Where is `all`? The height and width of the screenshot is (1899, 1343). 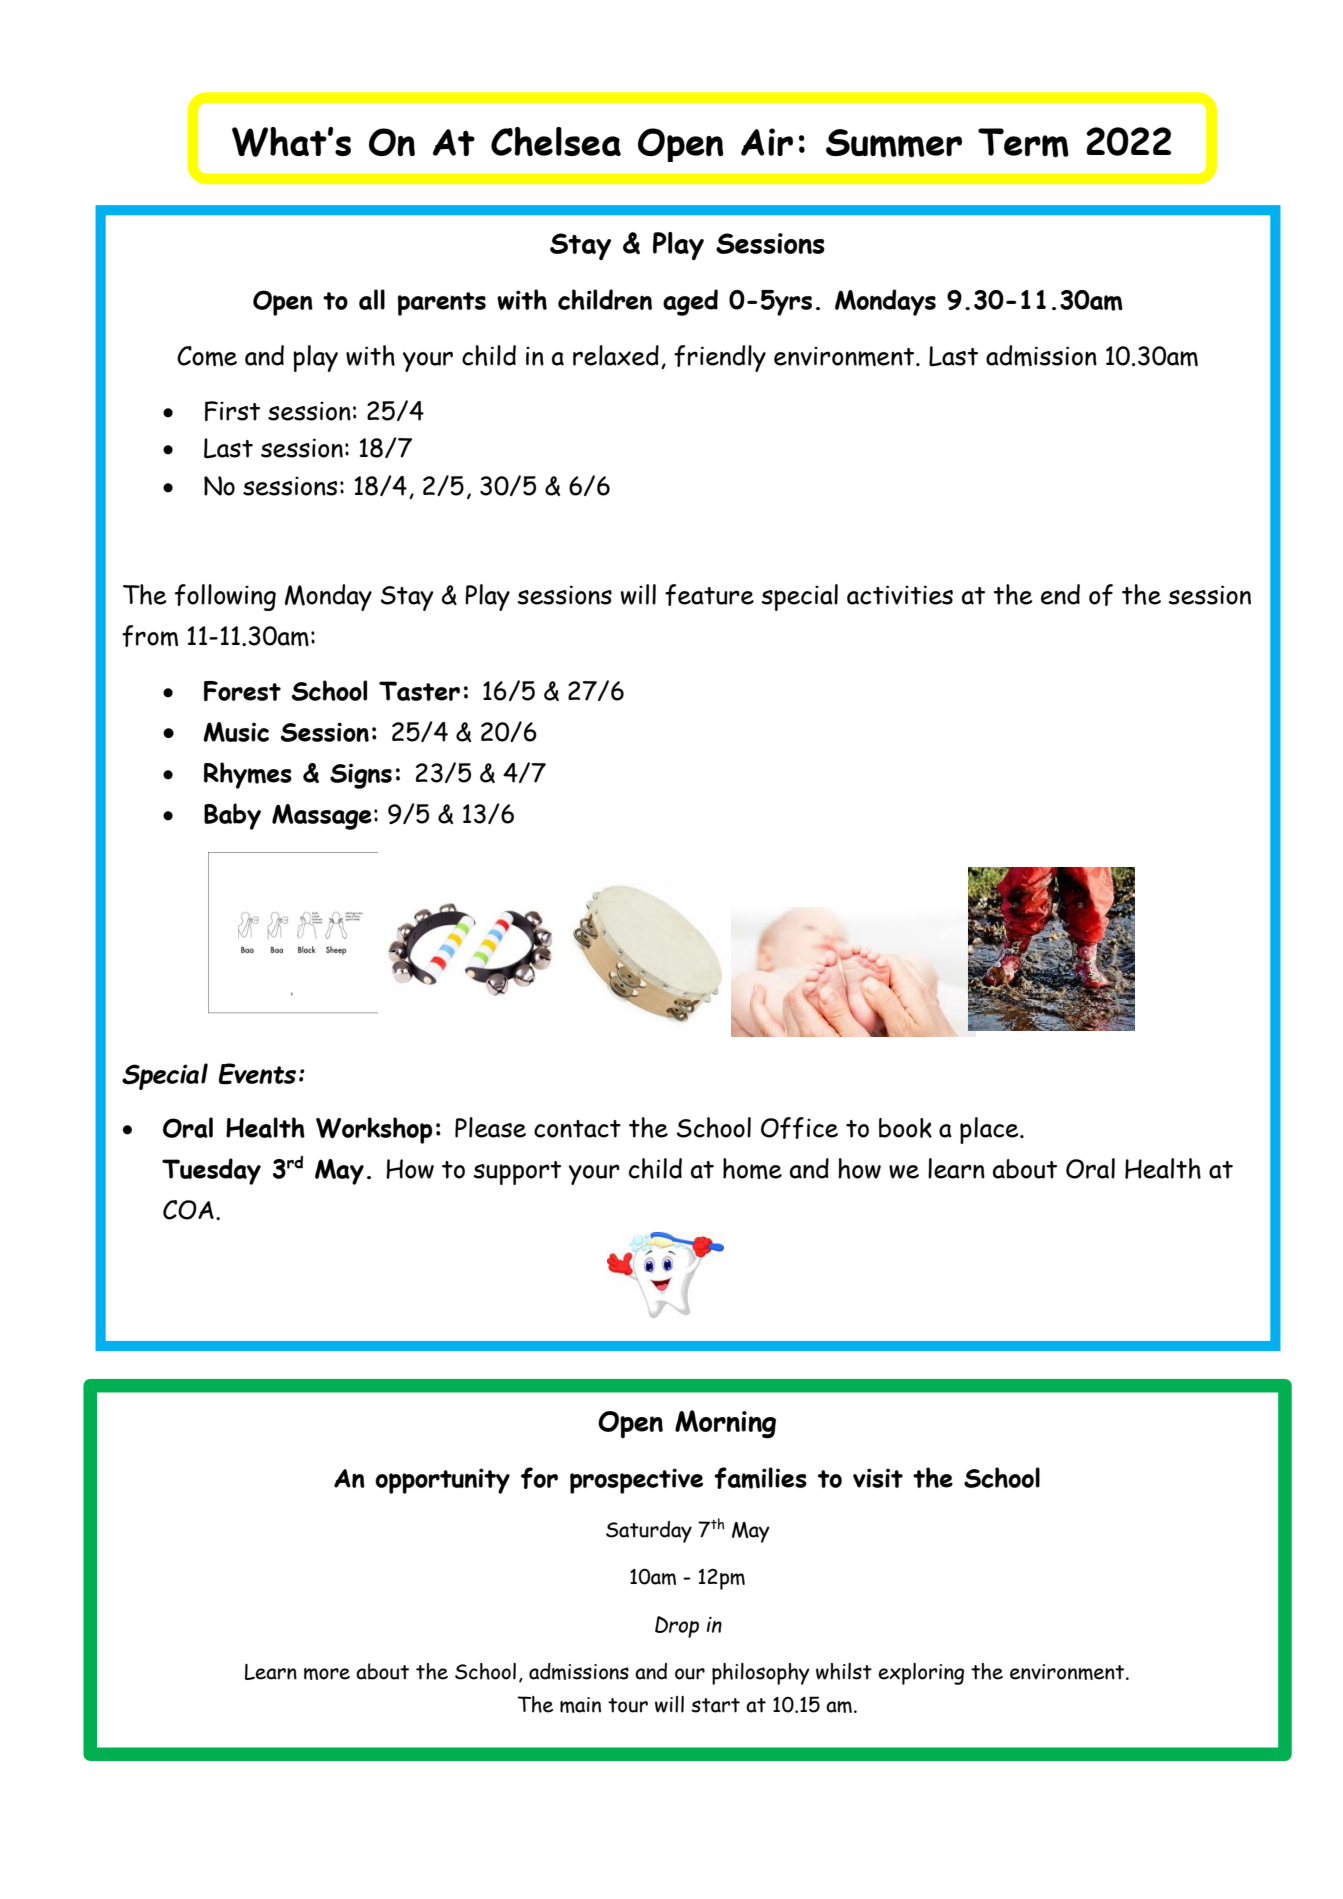
all is located at coordinates (372, 299).
